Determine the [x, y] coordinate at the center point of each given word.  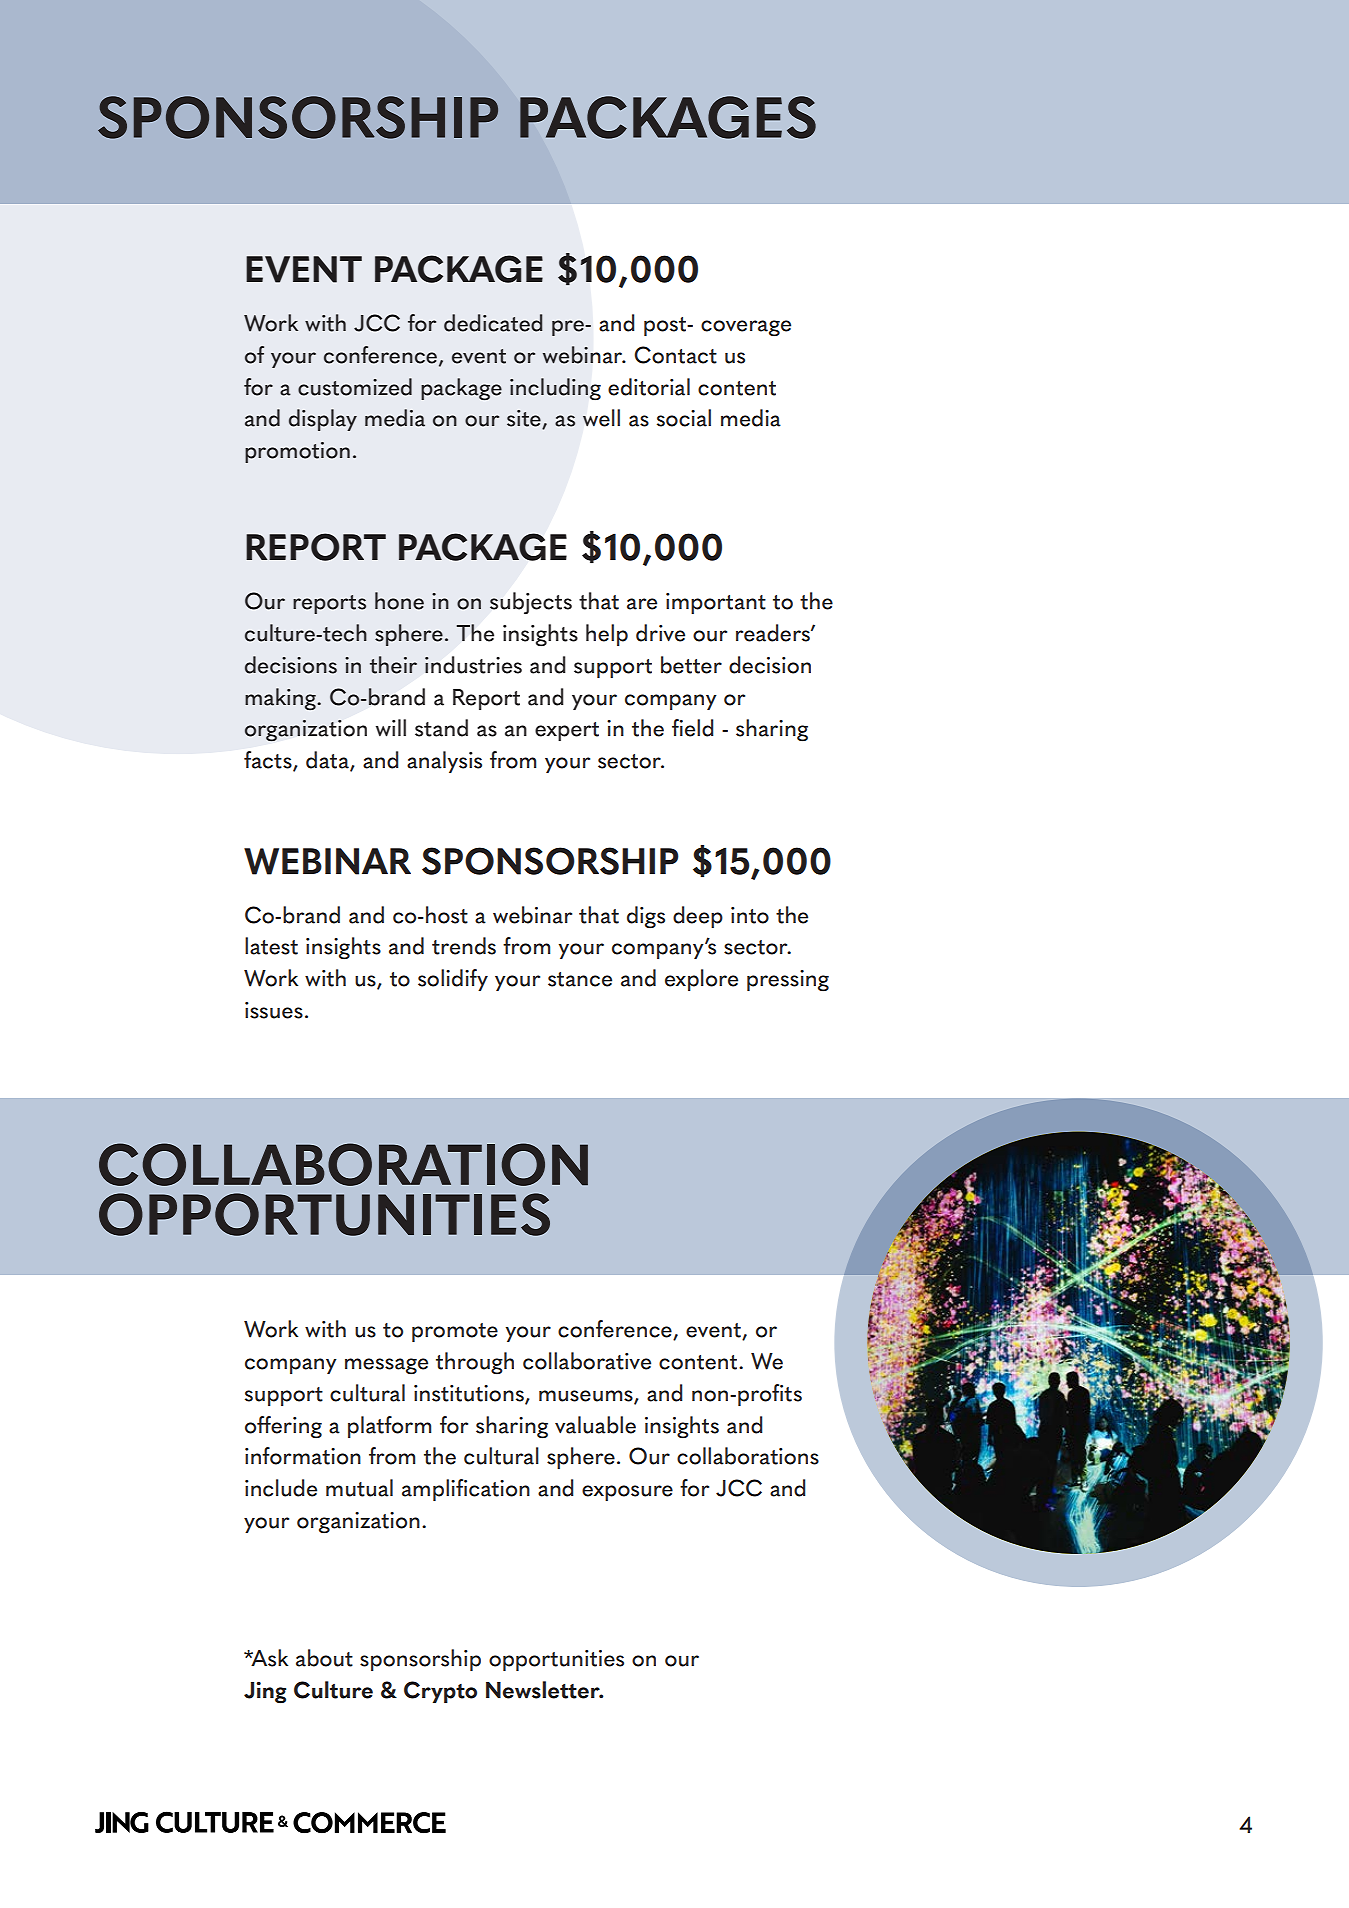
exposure [627, 1493]
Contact [675, 355]
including [555, 389]
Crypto [440, 1692]
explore [701, 980]
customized [355, 387]
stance [580, 979]
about [324, 1658]
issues [274, 1010]
